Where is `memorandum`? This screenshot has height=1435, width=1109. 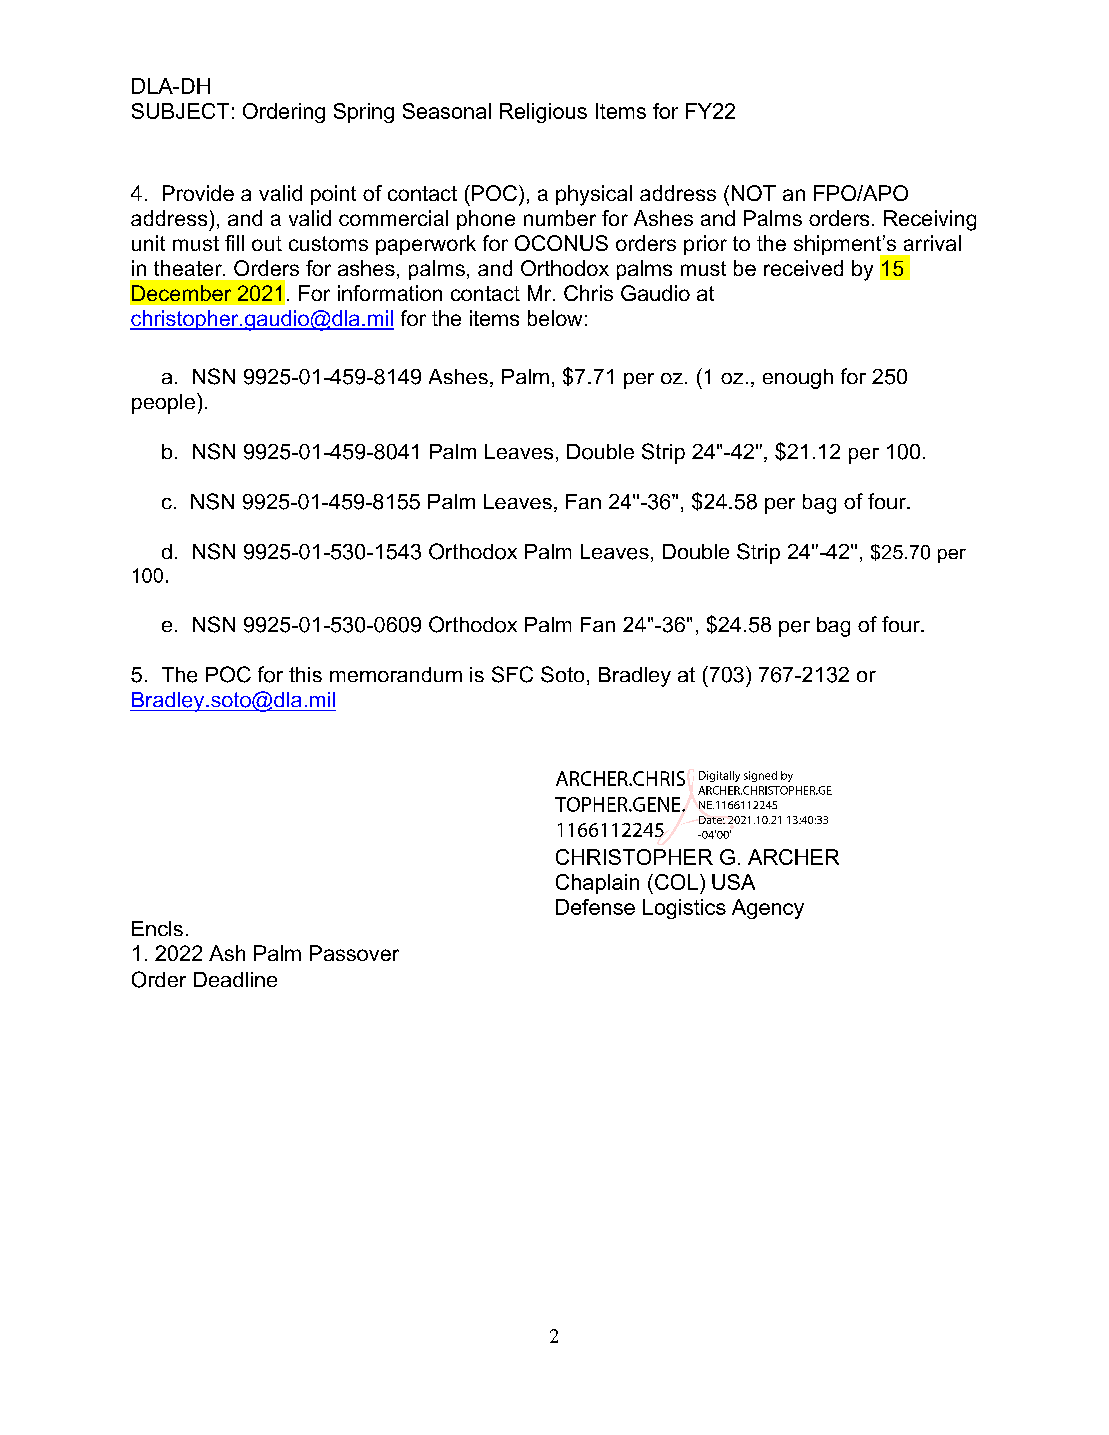
memorandum is located at coordinates (396, 674).
